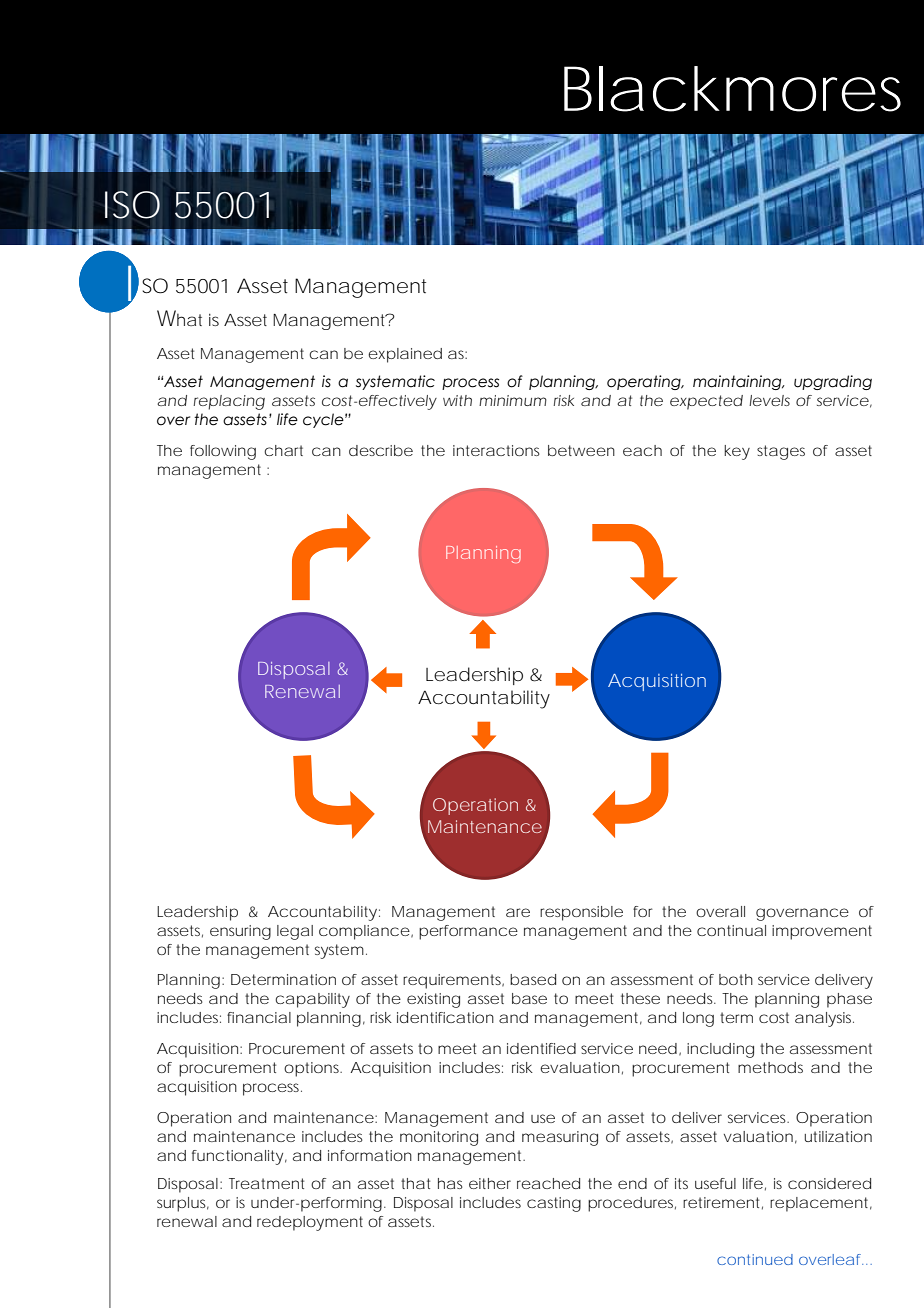  What do you see at coordinates (310, 1223) in the document?
I see `redeployment` at bounding box center [310, 1223].
